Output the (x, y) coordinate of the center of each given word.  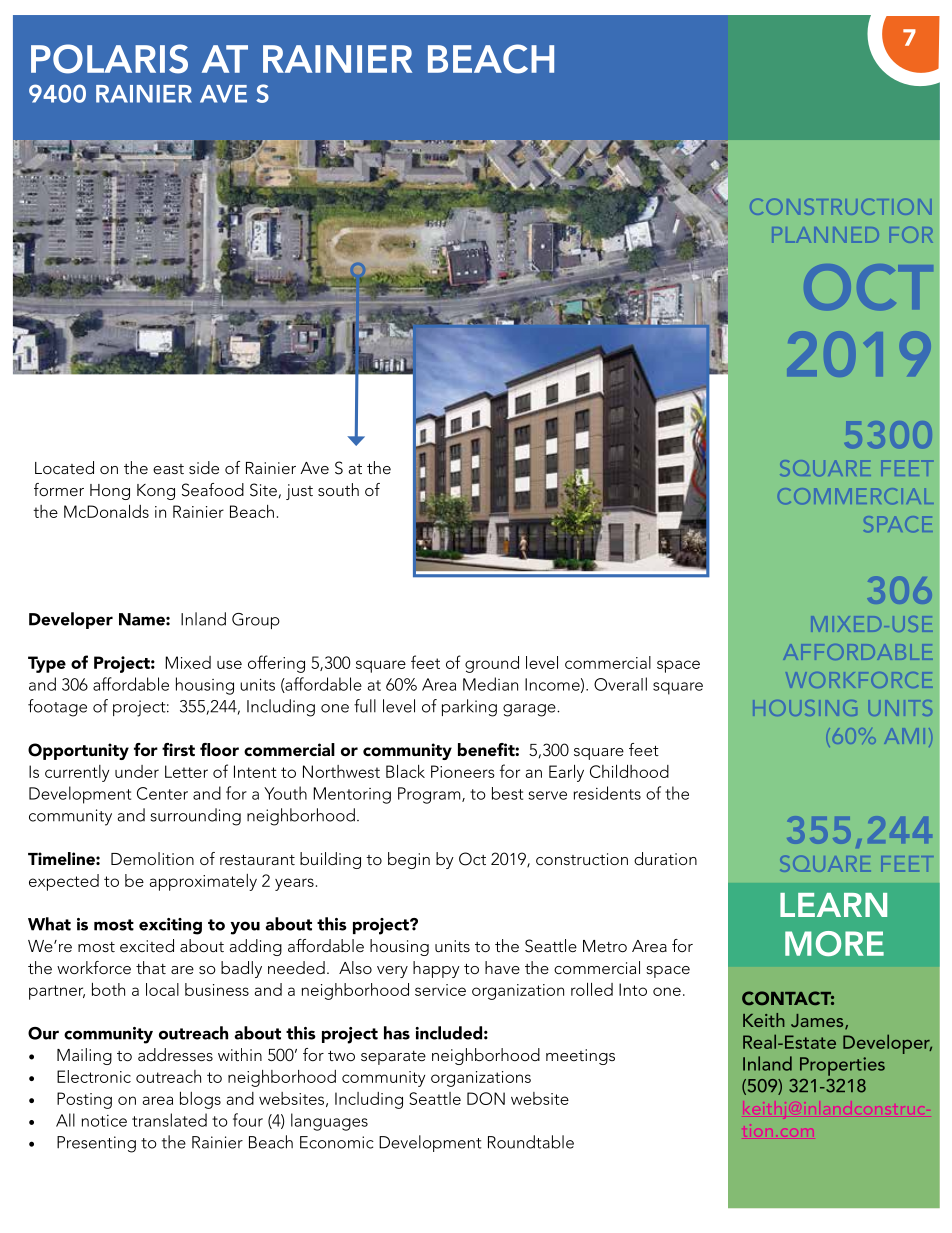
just (299, 492)
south (338, 489)
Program (430, 795)
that (151, 967)
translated (169, 1120)
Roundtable (531, 1142)
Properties (842, 1066)
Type (47, 664)
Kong (156, 492)
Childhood (629, 771)
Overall (620, 684)
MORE (834, 943)
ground (492, 664)
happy (436, 969)
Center (162, 793)
